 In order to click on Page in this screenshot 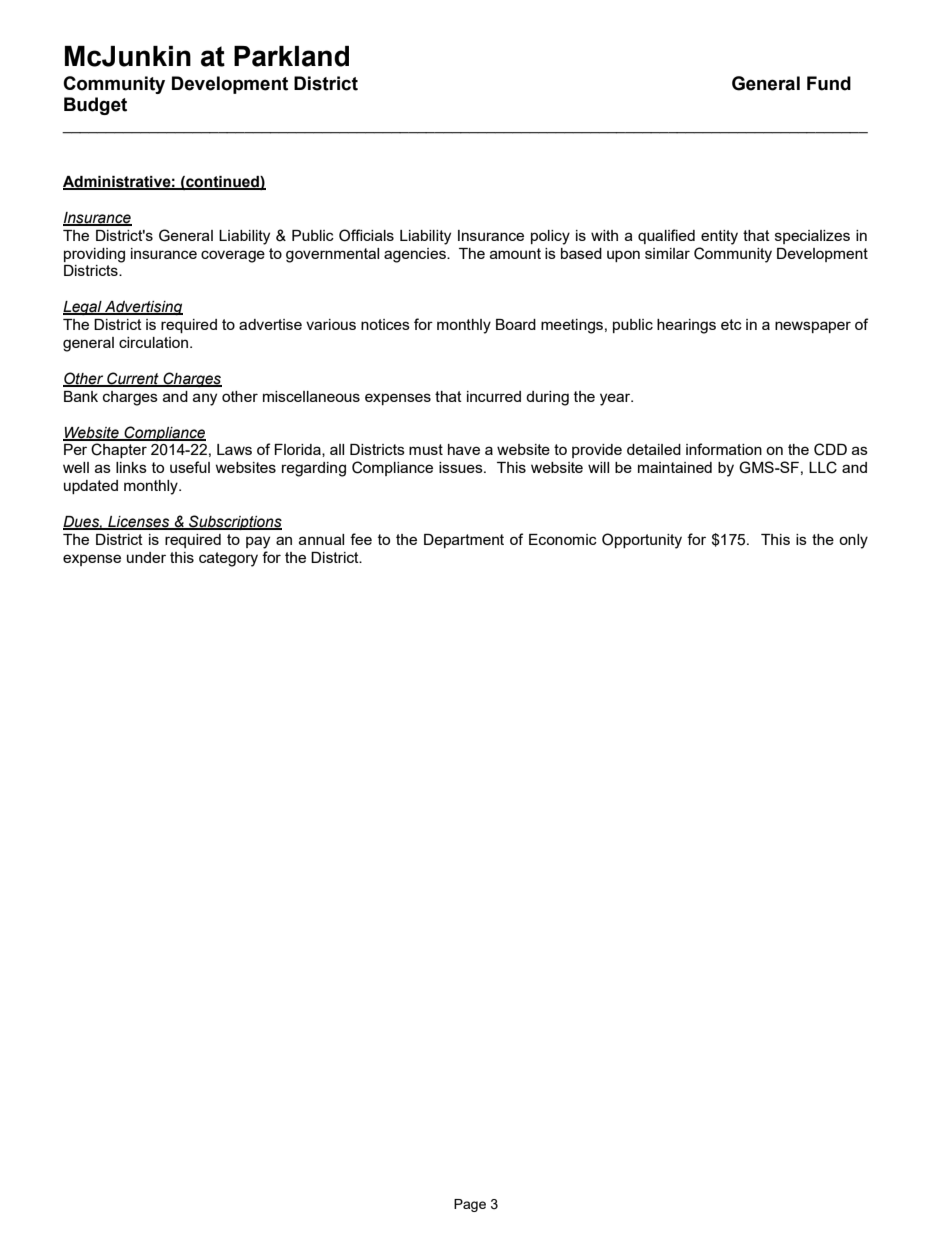, I will do `click(470, 1205)`.
